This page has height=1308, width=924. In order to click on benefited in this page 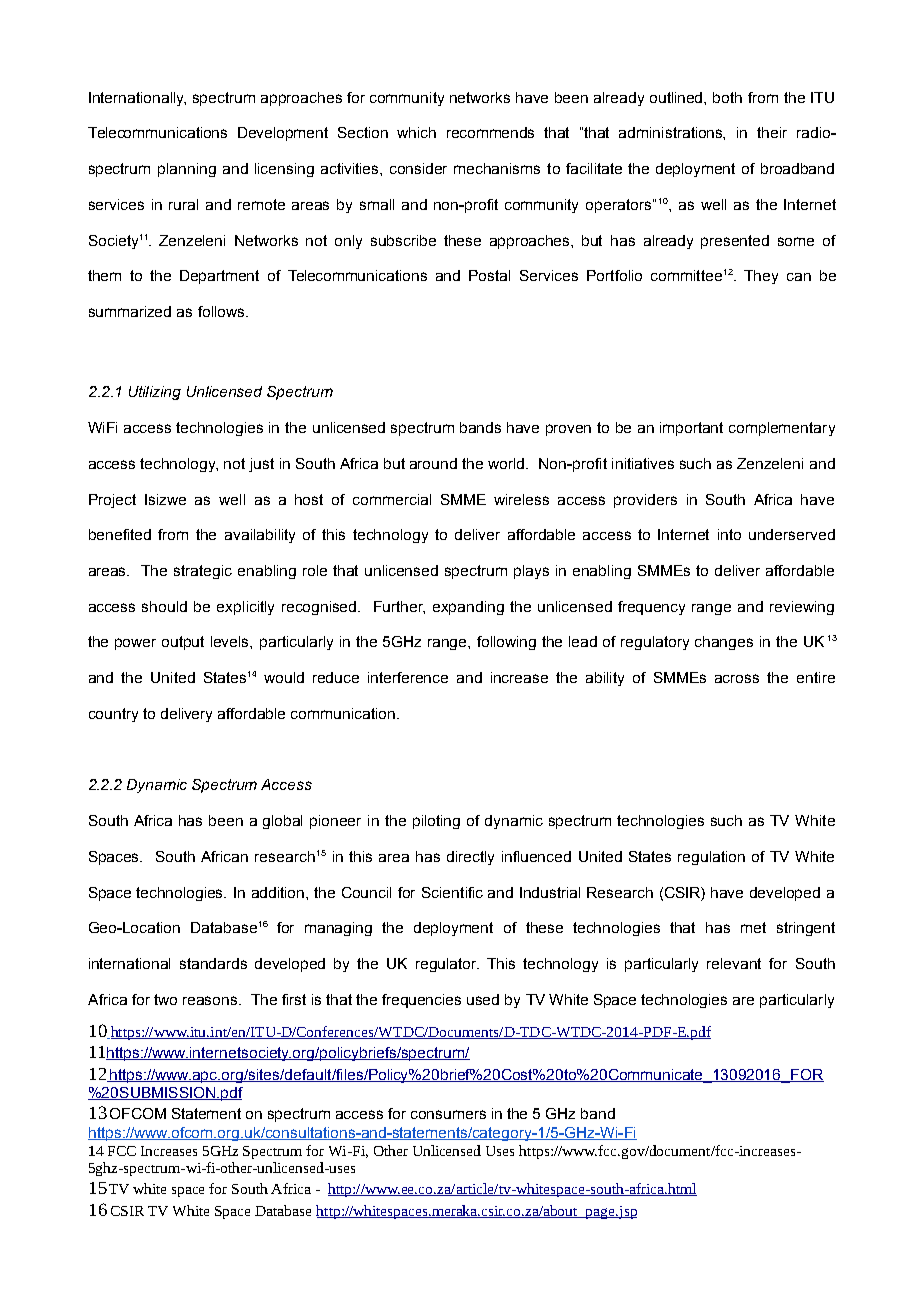, I will do `click(120, 534)`.
